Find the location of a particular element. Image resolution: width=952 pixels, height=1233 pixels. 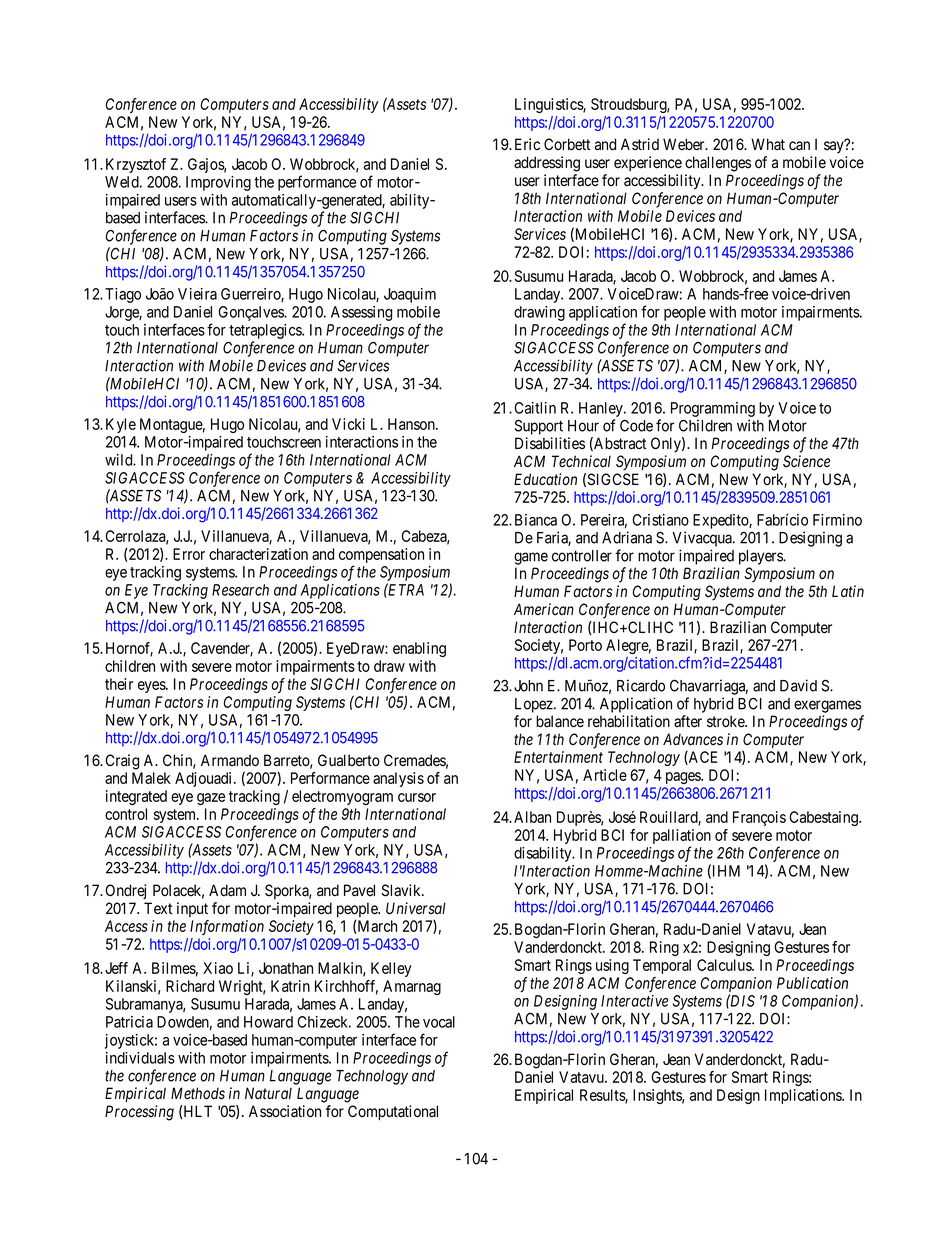

palliation is located at coordinates (682, 838).
